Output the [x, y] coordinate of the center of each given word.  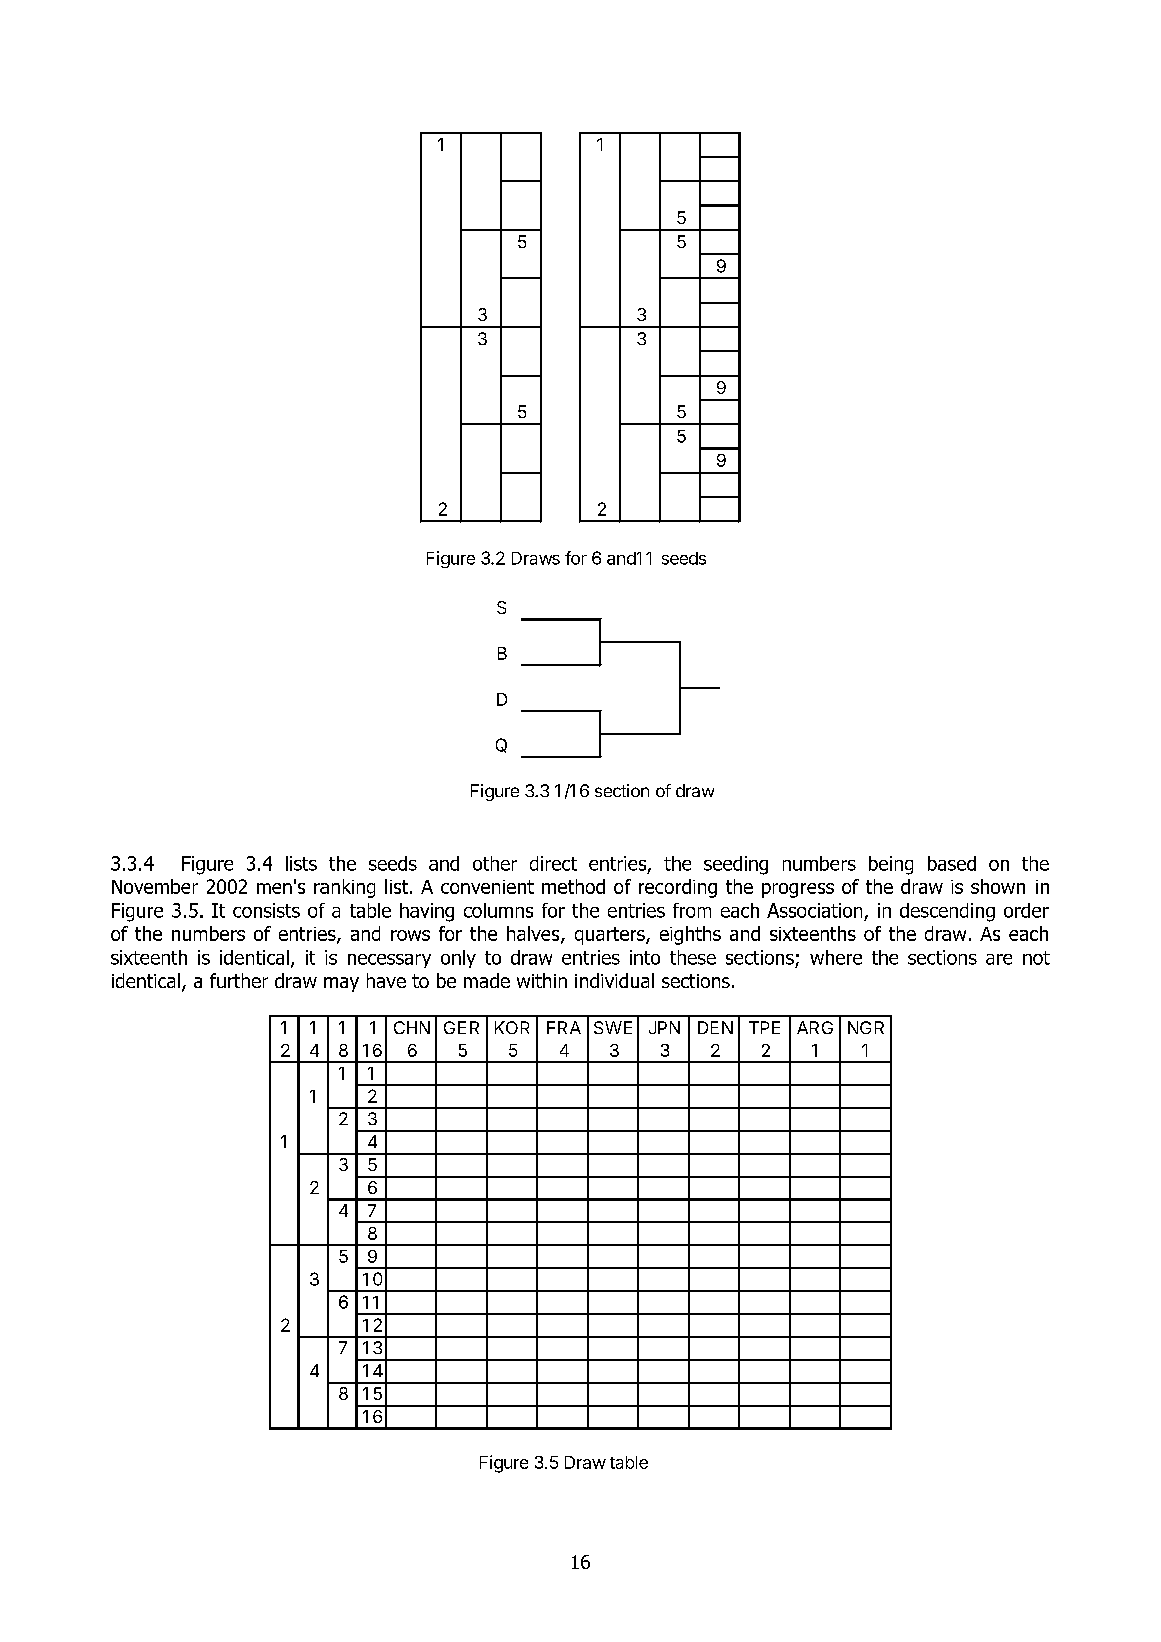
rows [410, 935]
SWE [613, 1027]
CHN [412, 1027]
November [155, 886]
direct [553, 863]
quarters [611, 936]
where [836, 957]
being [891, 865]
